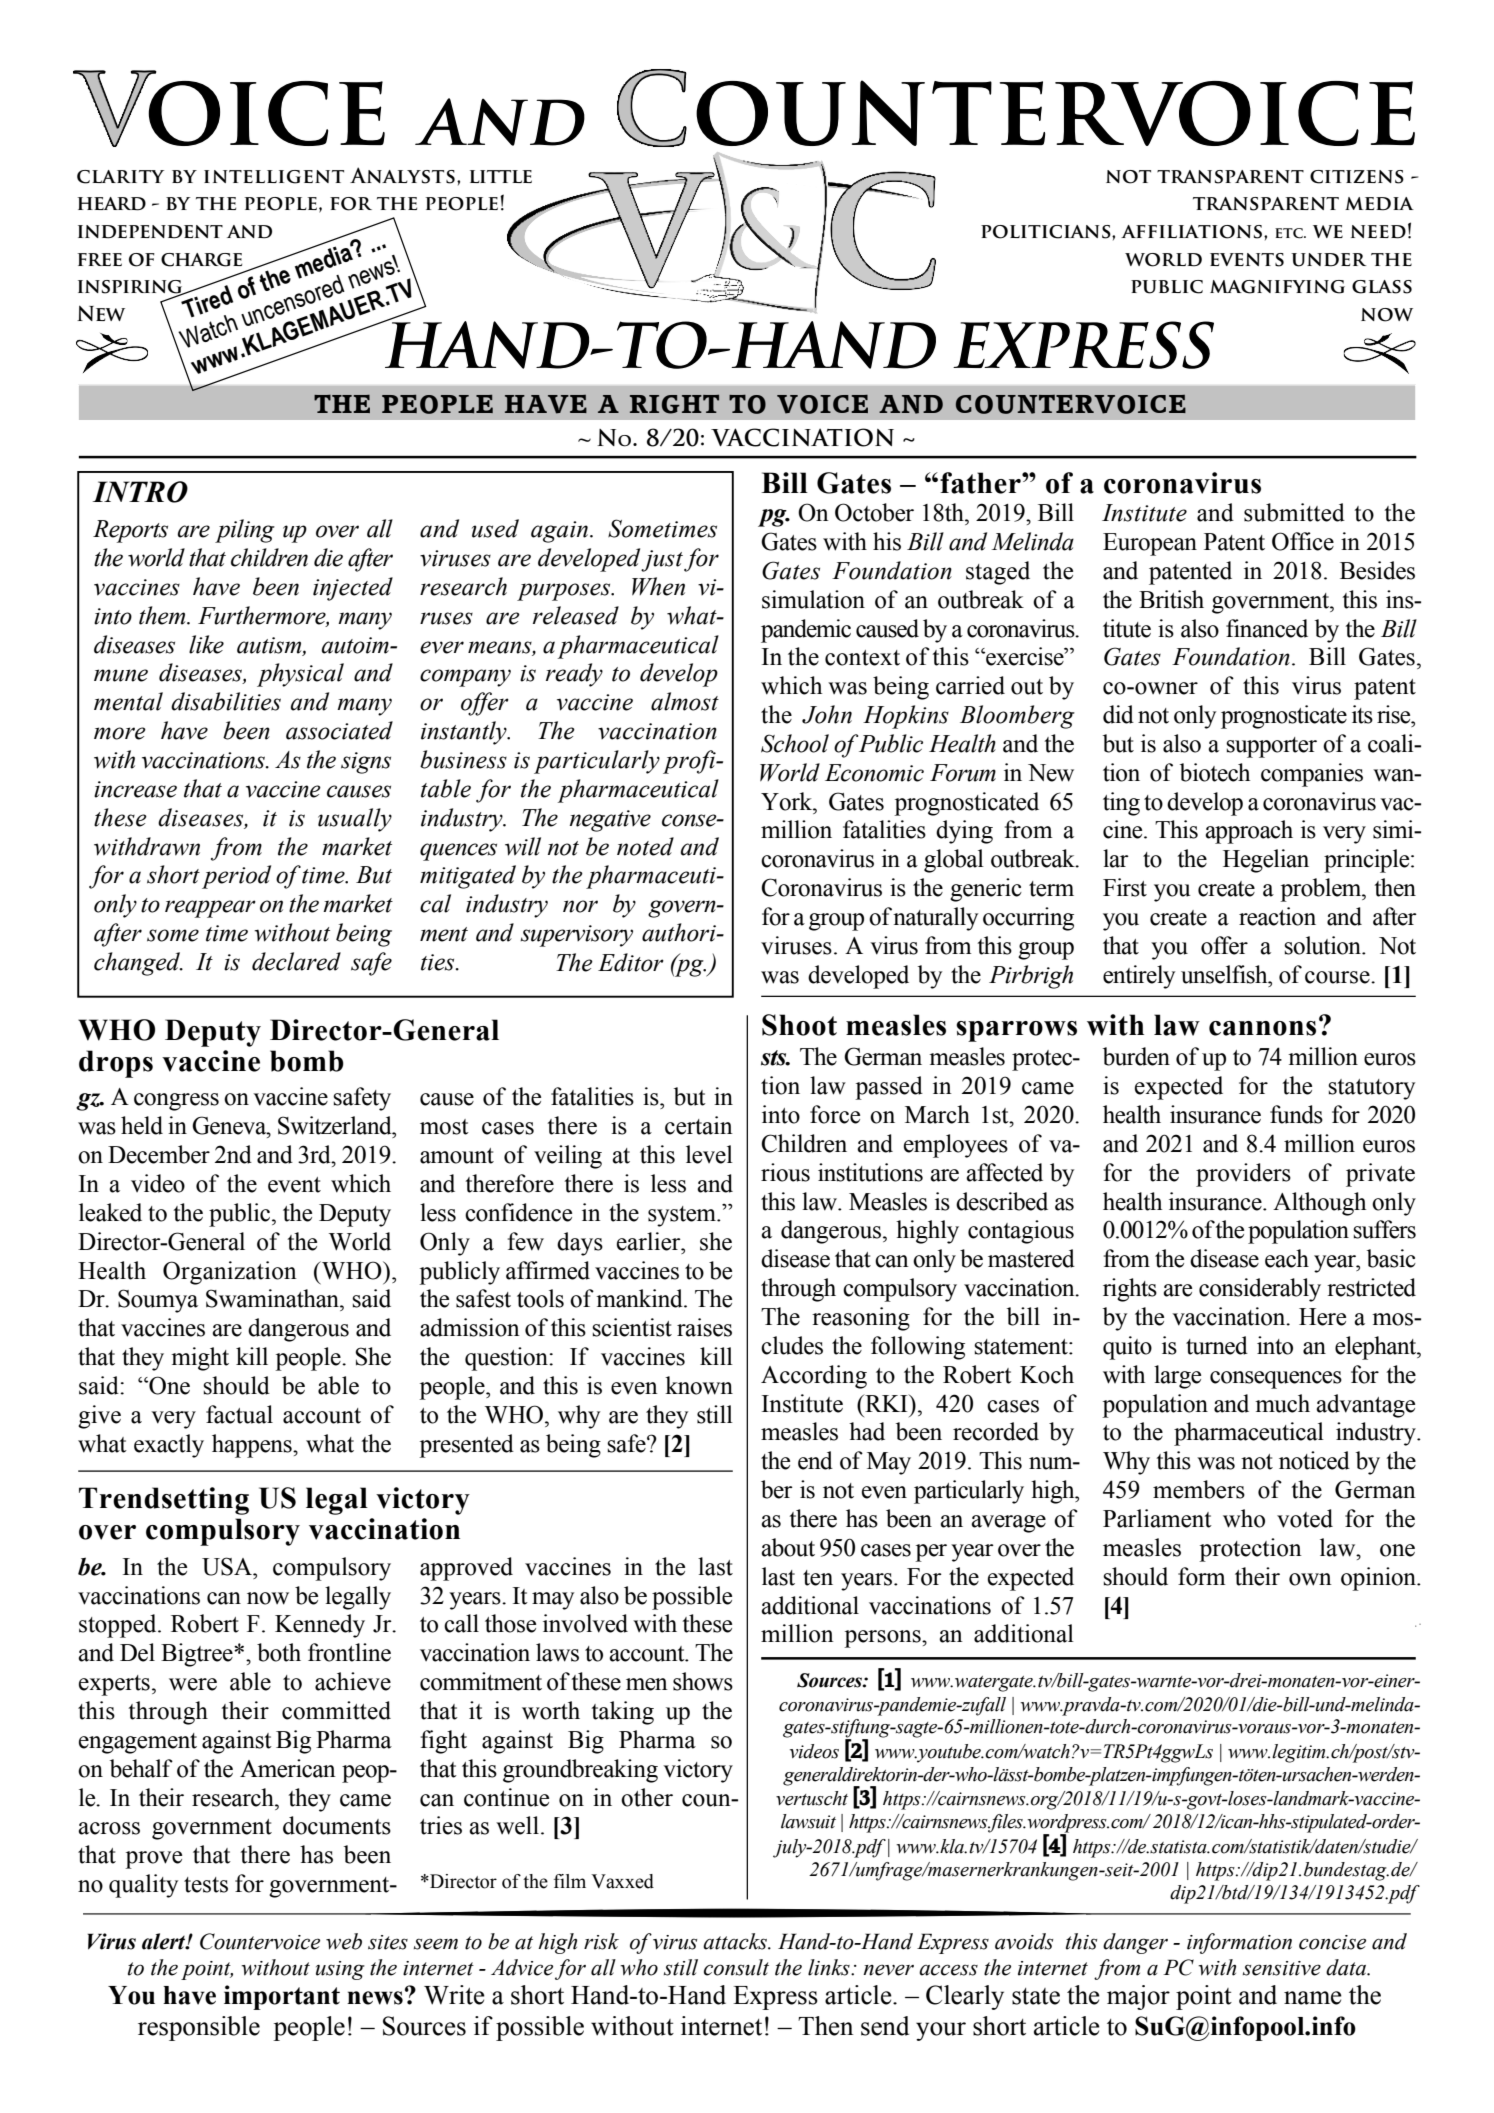  I want to click on important, so click(282, 1997).
